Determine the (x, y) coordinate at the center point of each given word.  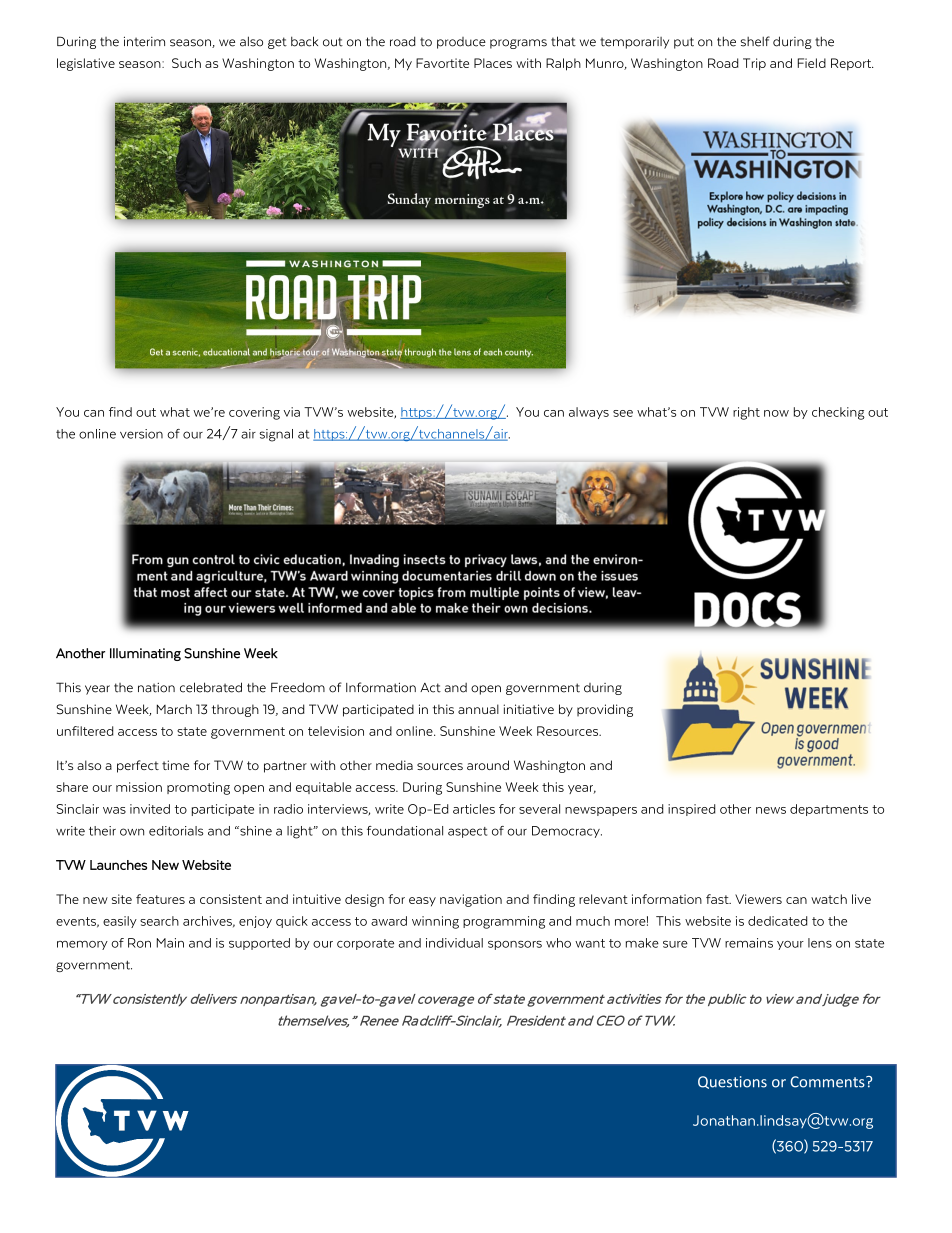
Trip (754, 64)
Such (186, 63)
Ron (139, 943)
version (141, 434)
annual (478, 709)
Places (493, 63)
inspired (691, 810)
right (746, 413)
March (174, 709)
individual (454, 943)
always (589, 413)
